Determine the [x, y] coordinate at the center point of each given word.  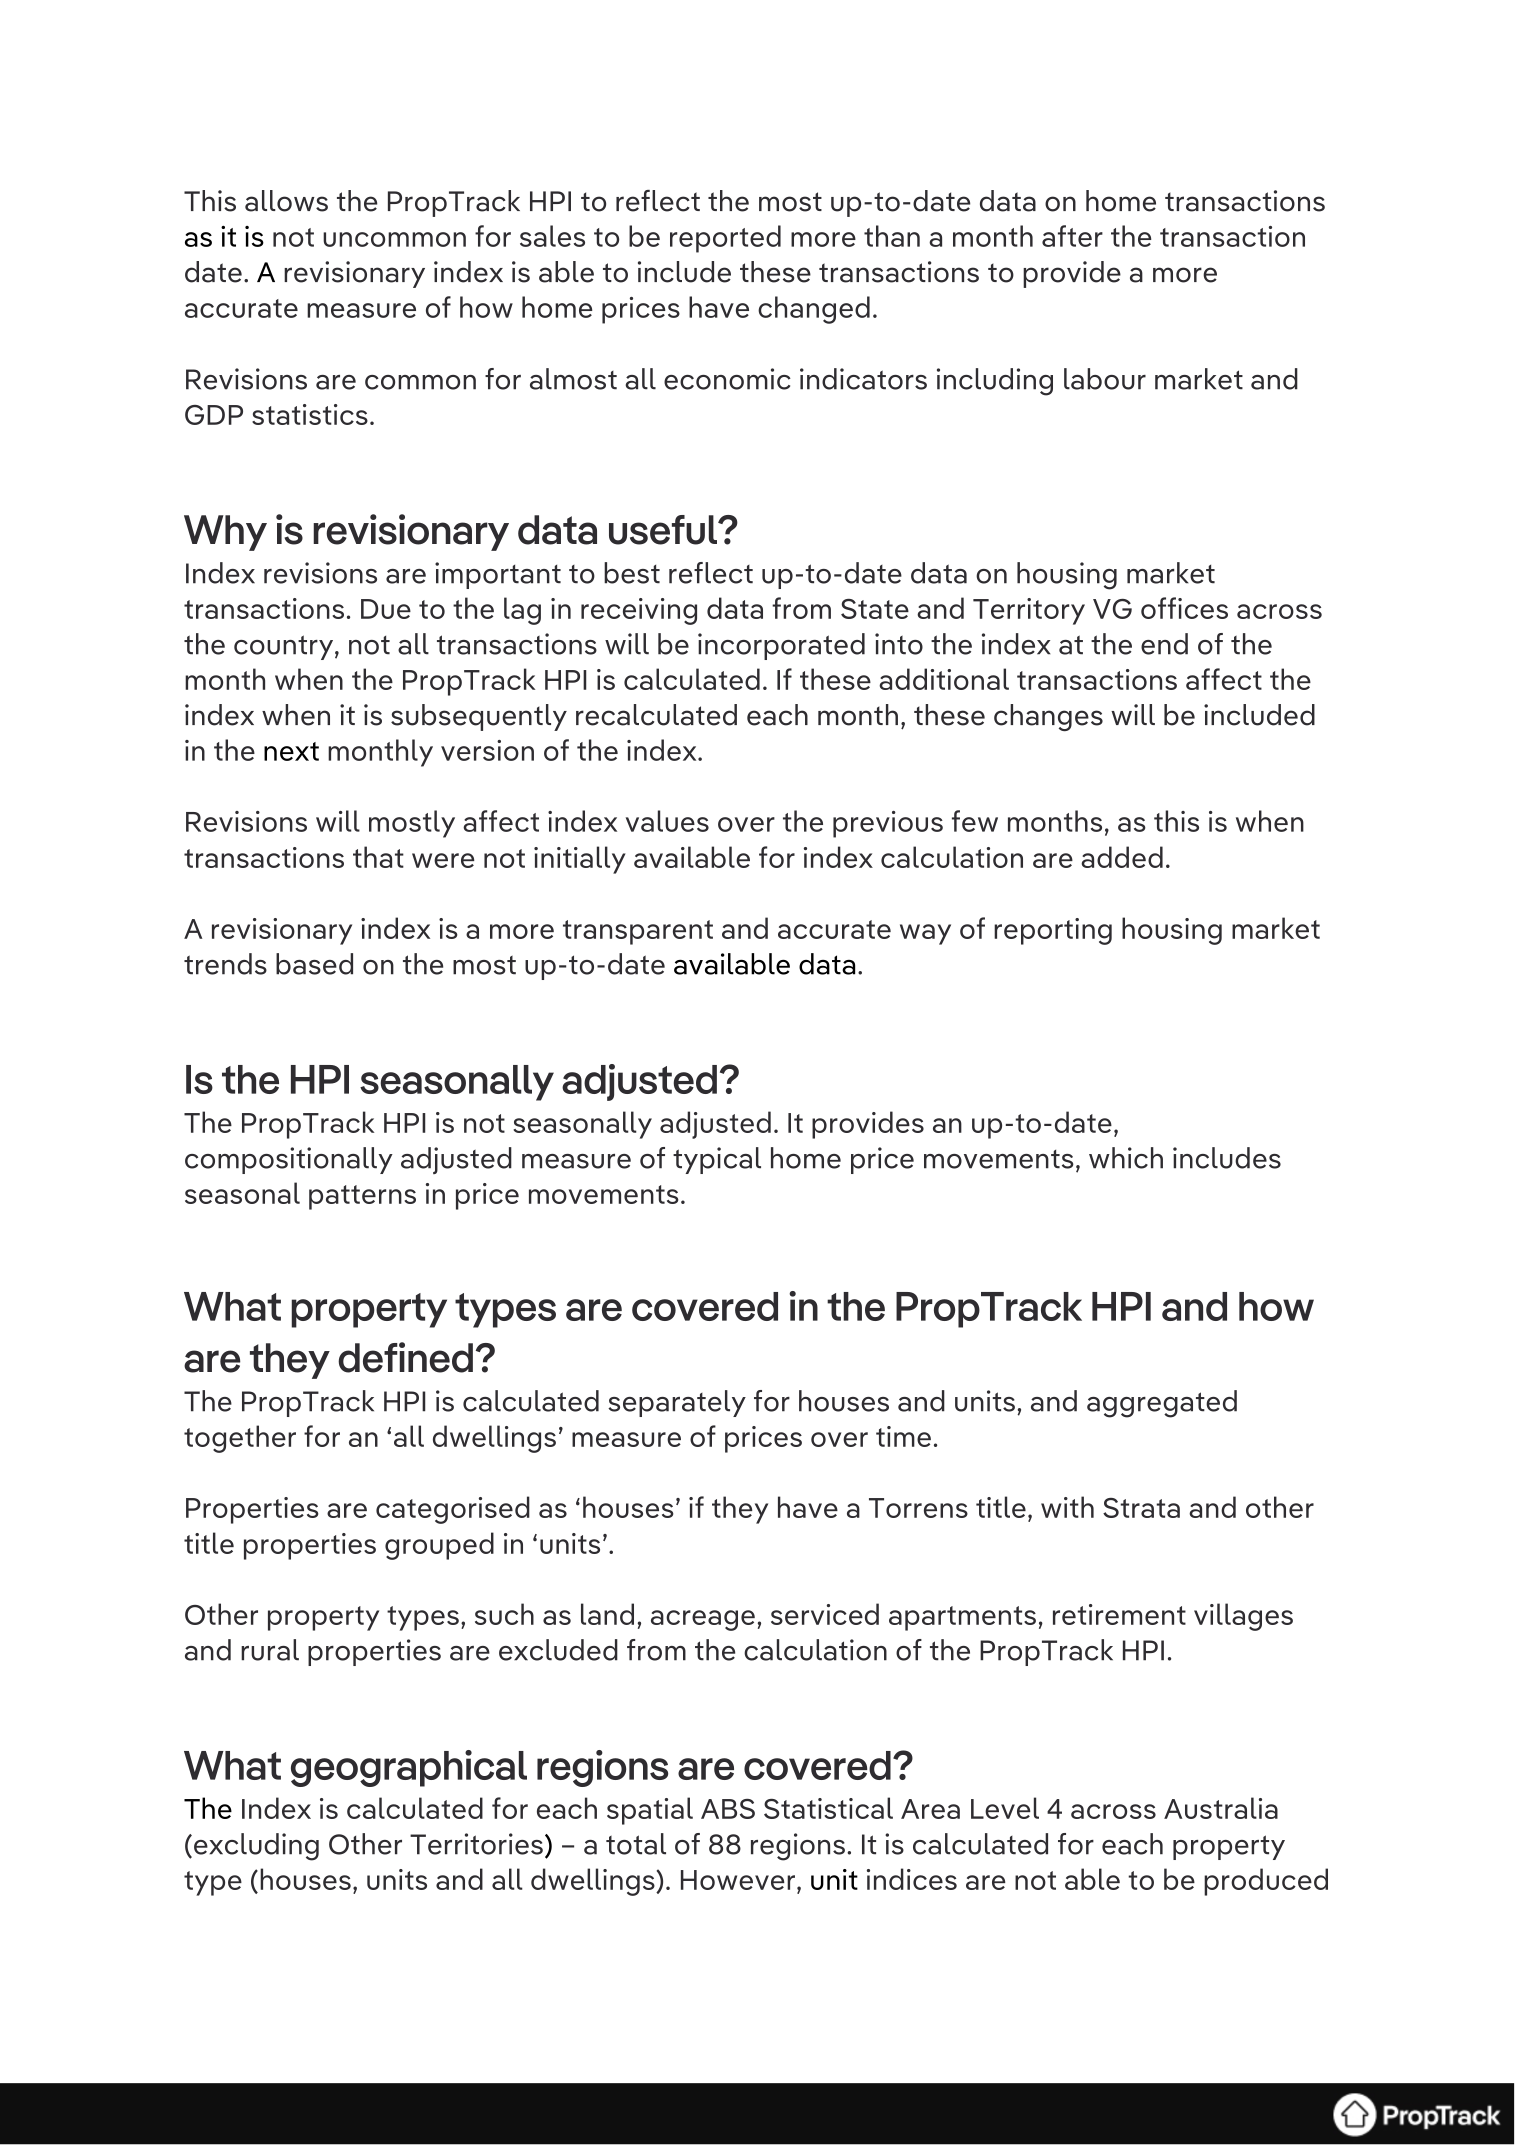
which [1126, 1158]
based [314, 964]
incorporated [781, 646]
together [240, 1439]
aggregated [1162, 1404]
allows [286, 201]
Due [386, 609]
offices [1184, 608]
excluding [256, 1847]
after [1072, 236]
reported [725, 239]
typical [717, 1160]
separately [677, 1403]
